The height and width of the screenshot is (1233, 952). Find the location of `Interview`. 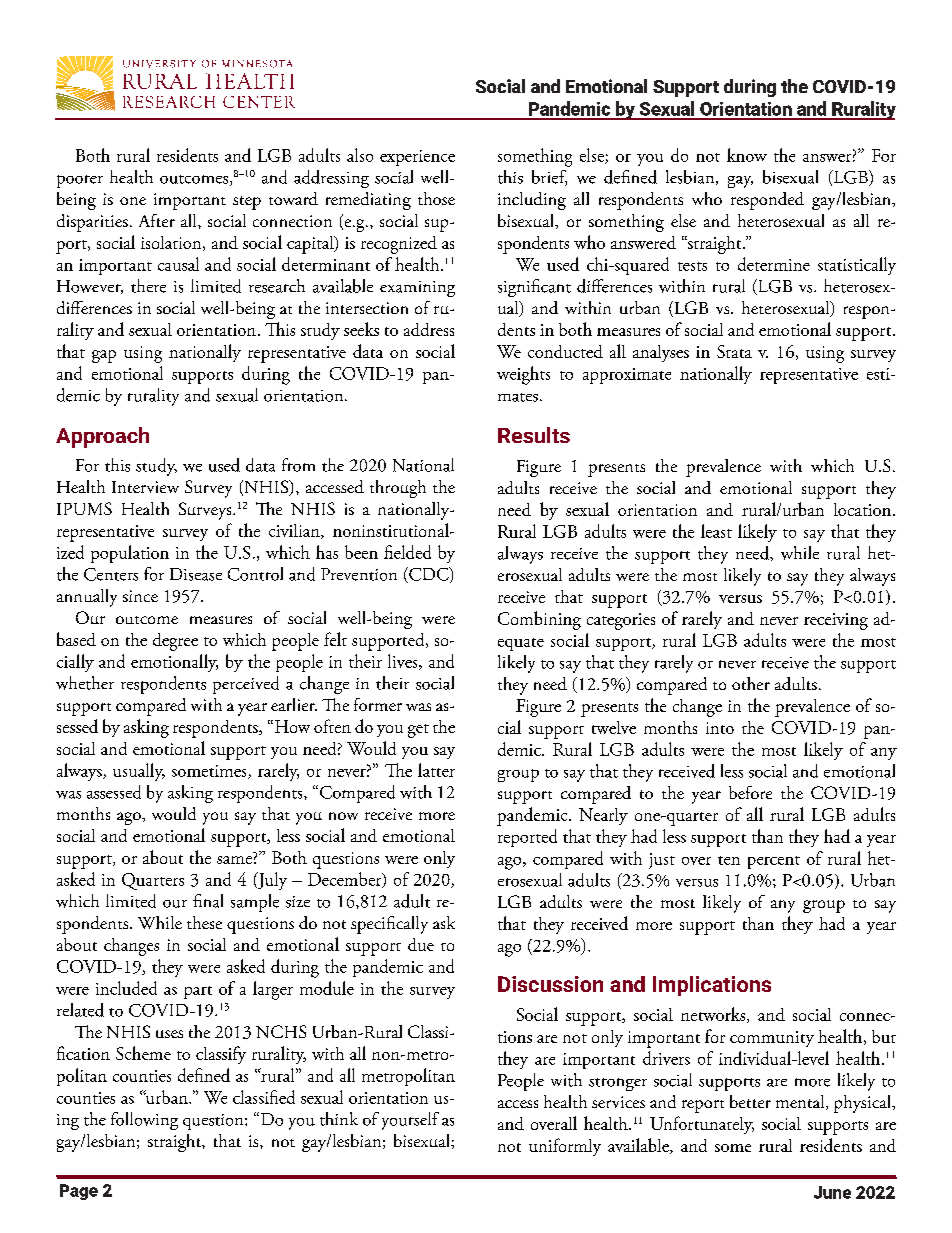

Interview is located at coordinates (145, 487).
